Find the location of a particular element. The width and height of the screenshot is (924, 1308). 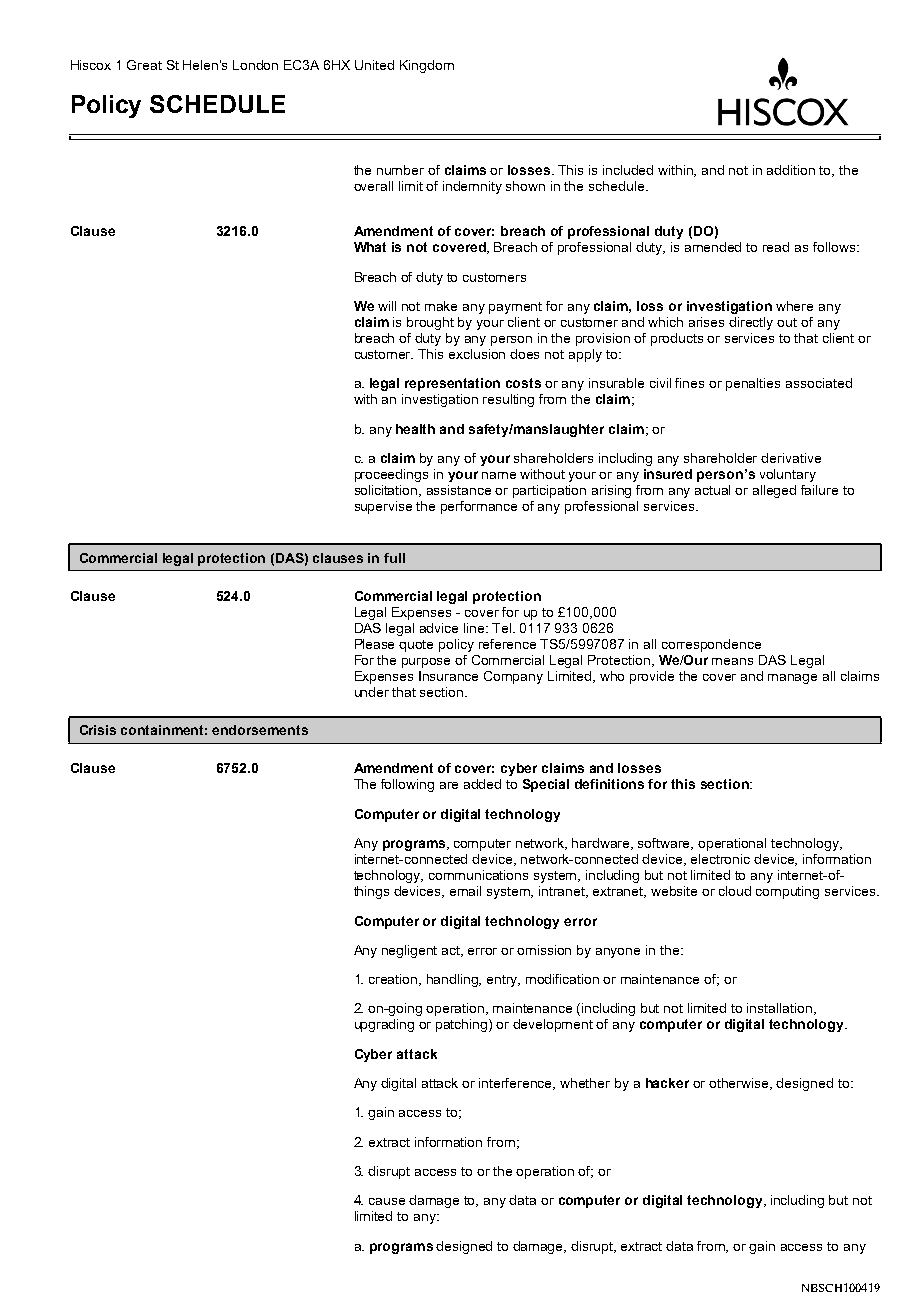

correspondence is located at coordinates (711, 645).
